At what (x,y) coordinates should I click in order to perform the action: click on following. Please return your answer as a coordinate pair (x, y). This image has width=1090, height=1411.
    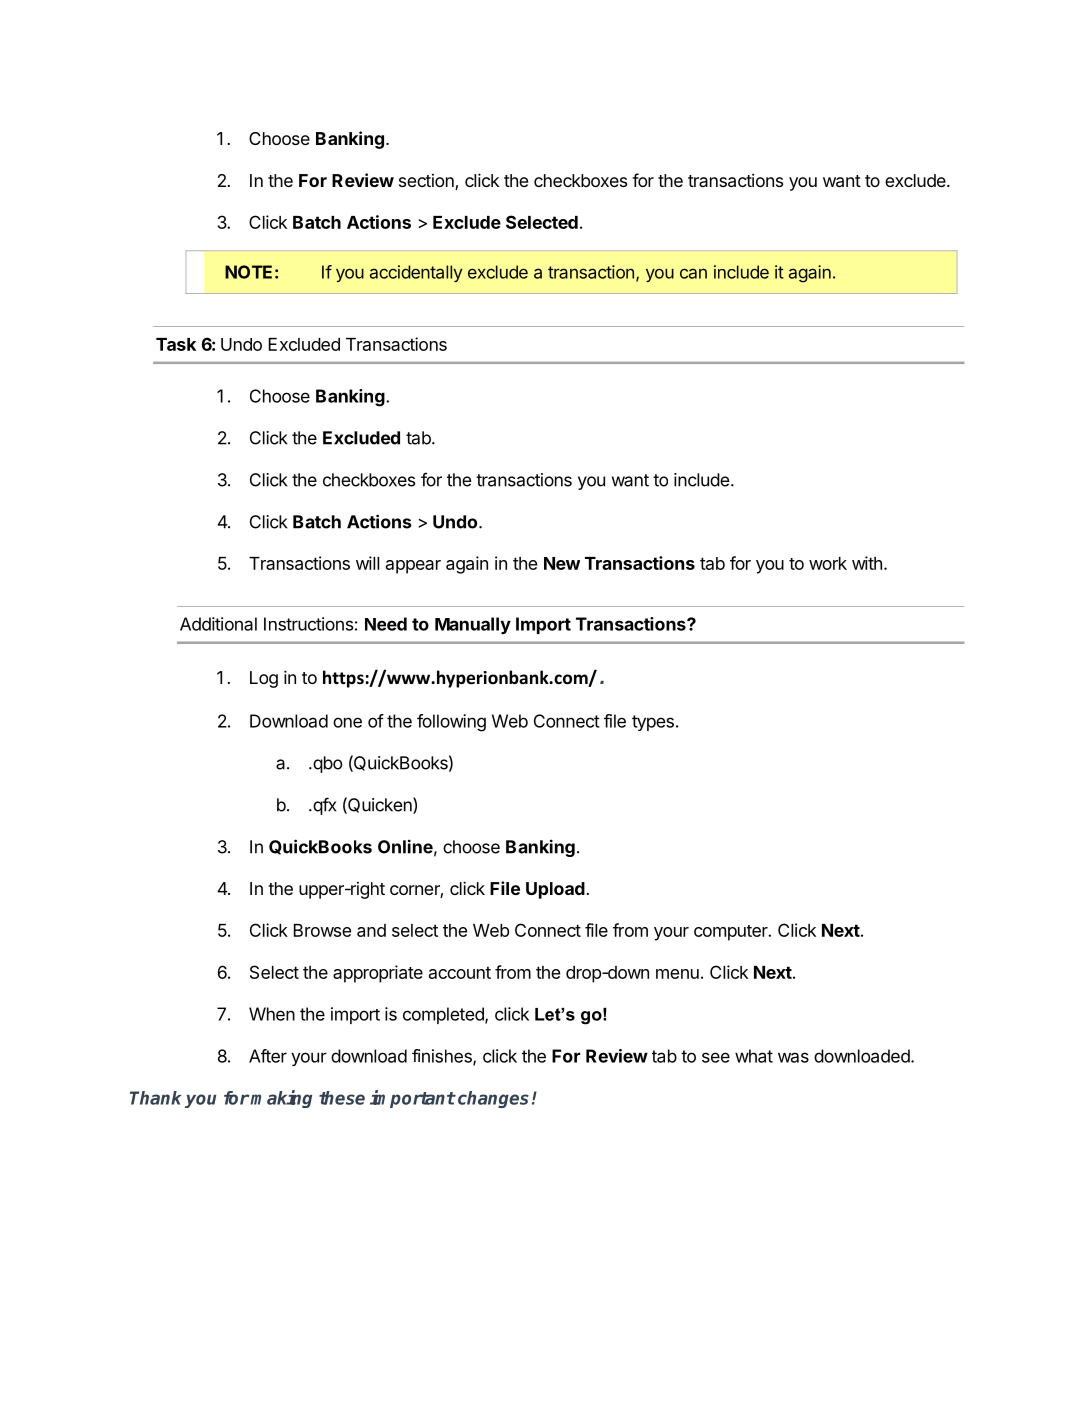
    Looking at the image, I should click on (451, 723).
